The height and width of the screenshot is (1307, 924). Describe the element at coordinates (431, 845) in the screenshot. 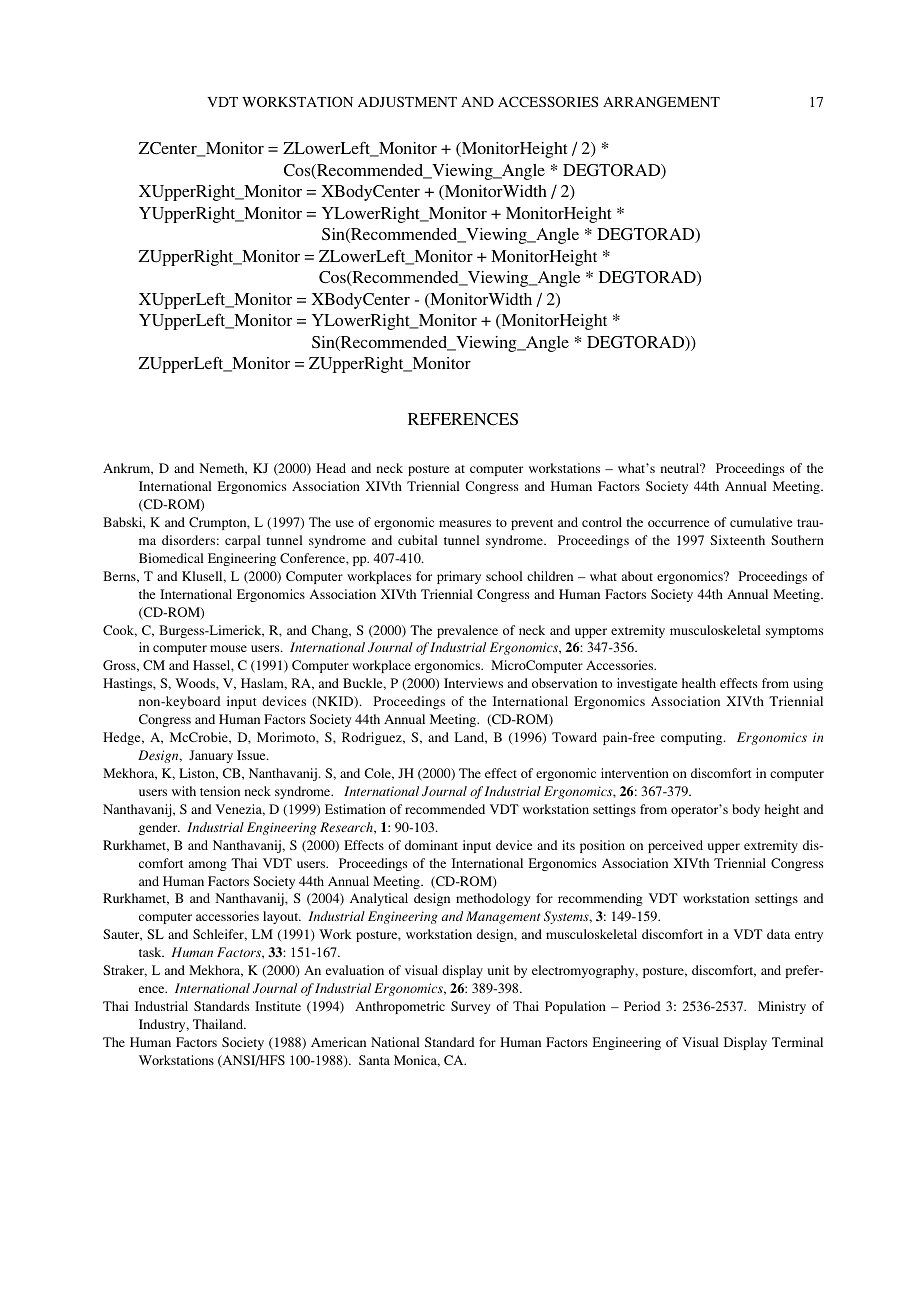

I see `dominant` at that location.
